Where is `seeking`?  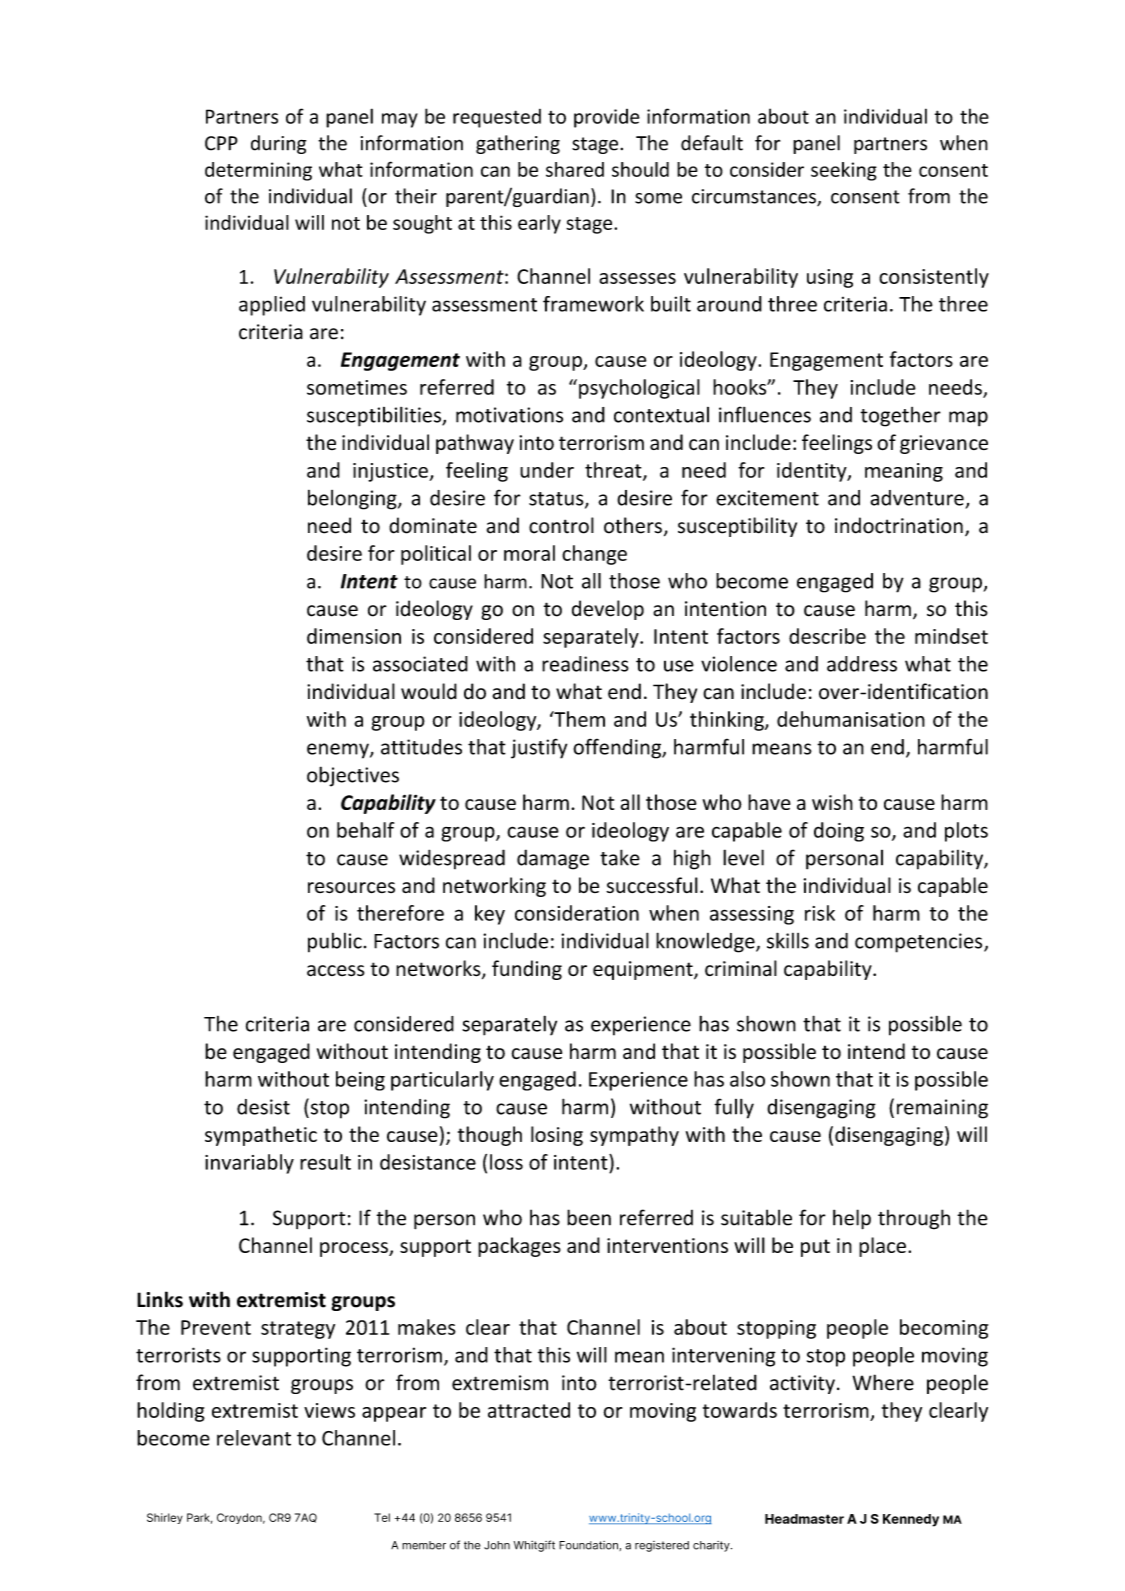 seeking is located at coordinates (844, 171).
